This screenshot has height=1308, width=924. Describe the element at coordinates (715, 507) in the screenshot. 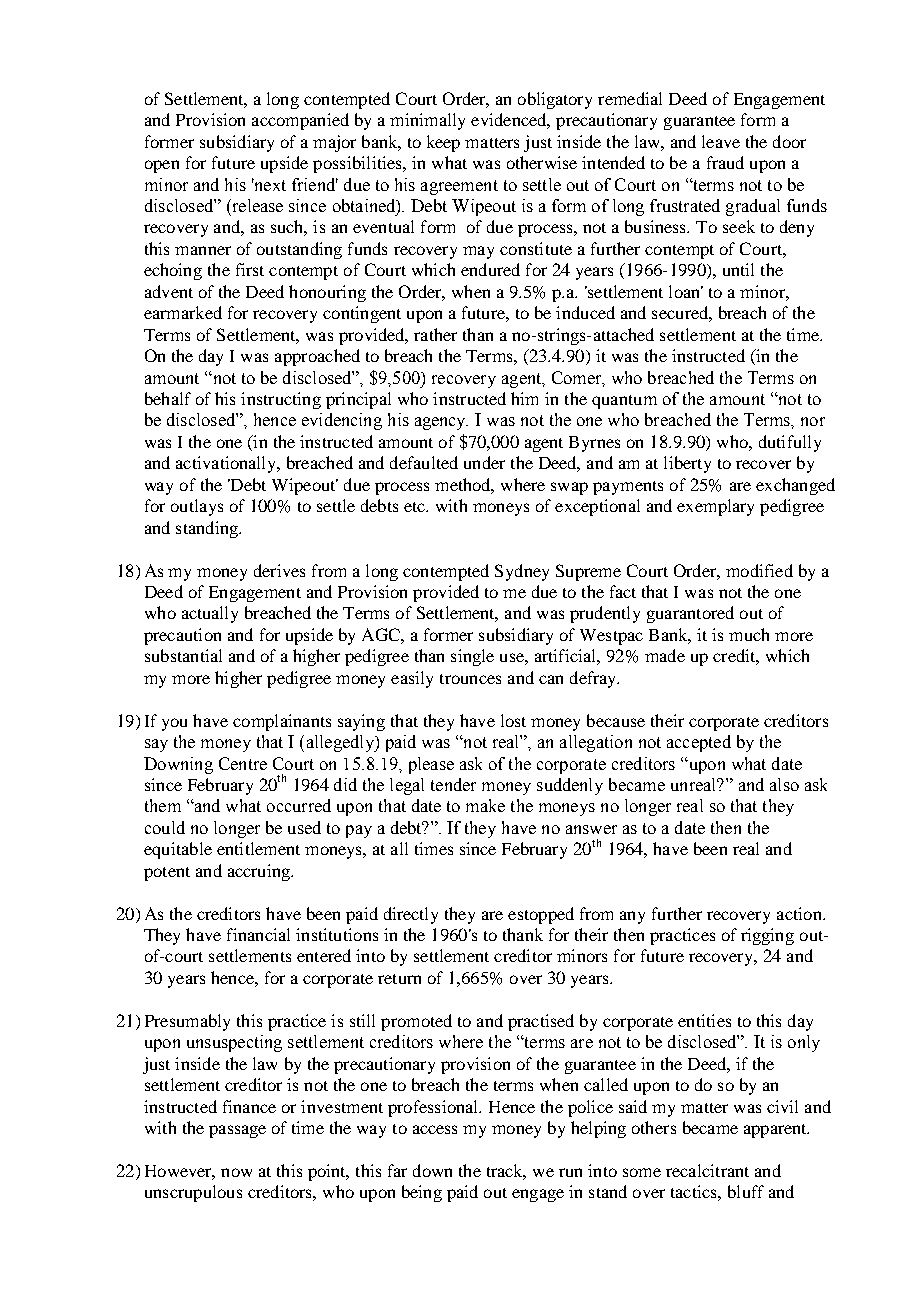

I see `exemplary` at that location.
